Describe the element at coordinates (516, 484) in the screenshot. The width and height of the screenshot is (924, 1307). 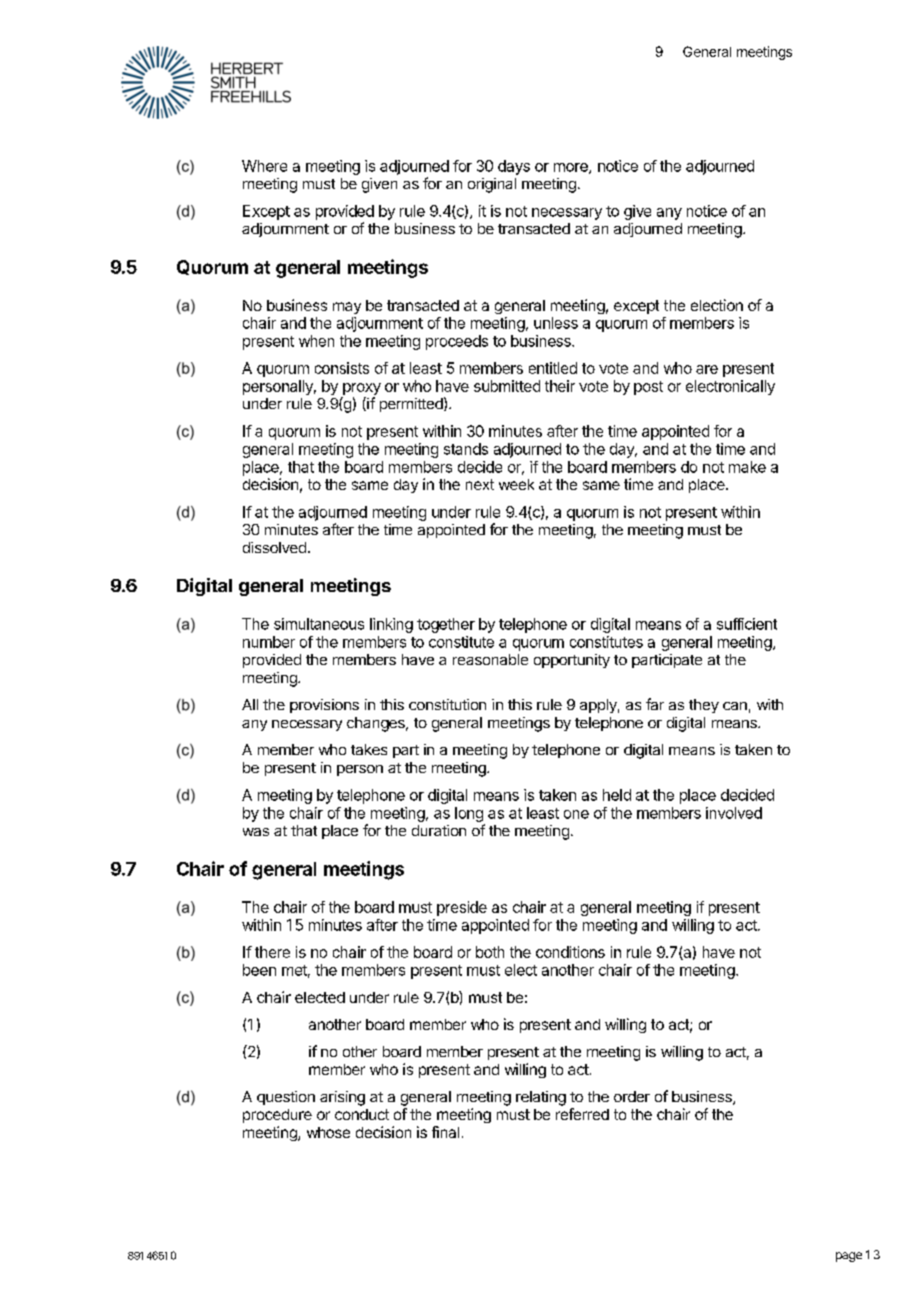
I see `week` at that location.
